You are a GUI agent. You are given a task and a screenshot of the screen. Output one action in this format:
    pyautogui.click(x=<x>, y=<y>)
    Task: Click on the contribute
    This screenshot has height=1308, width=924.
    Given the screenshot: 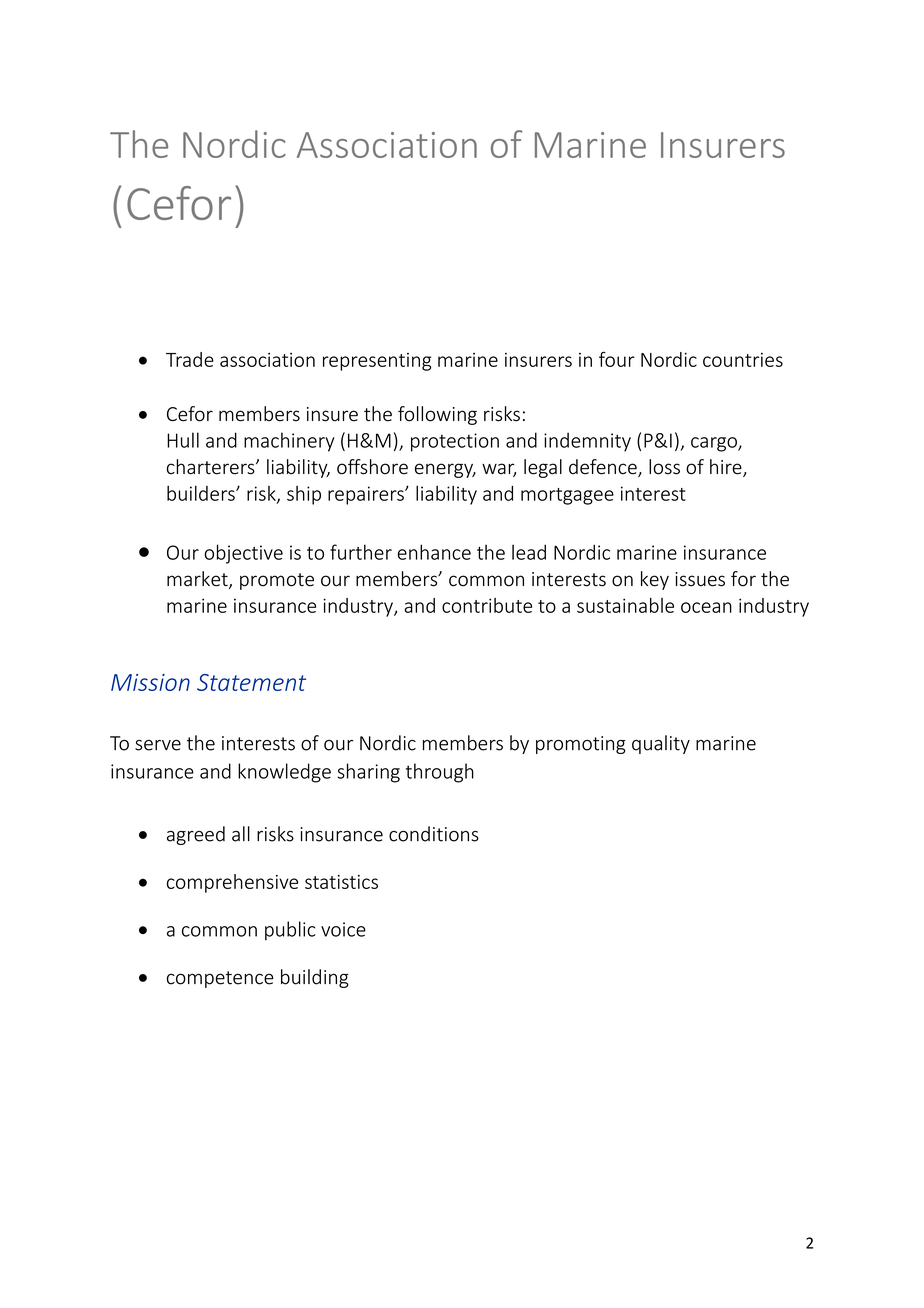 What is the action you would take?
    pyautogui.click(x=487, y=605)
